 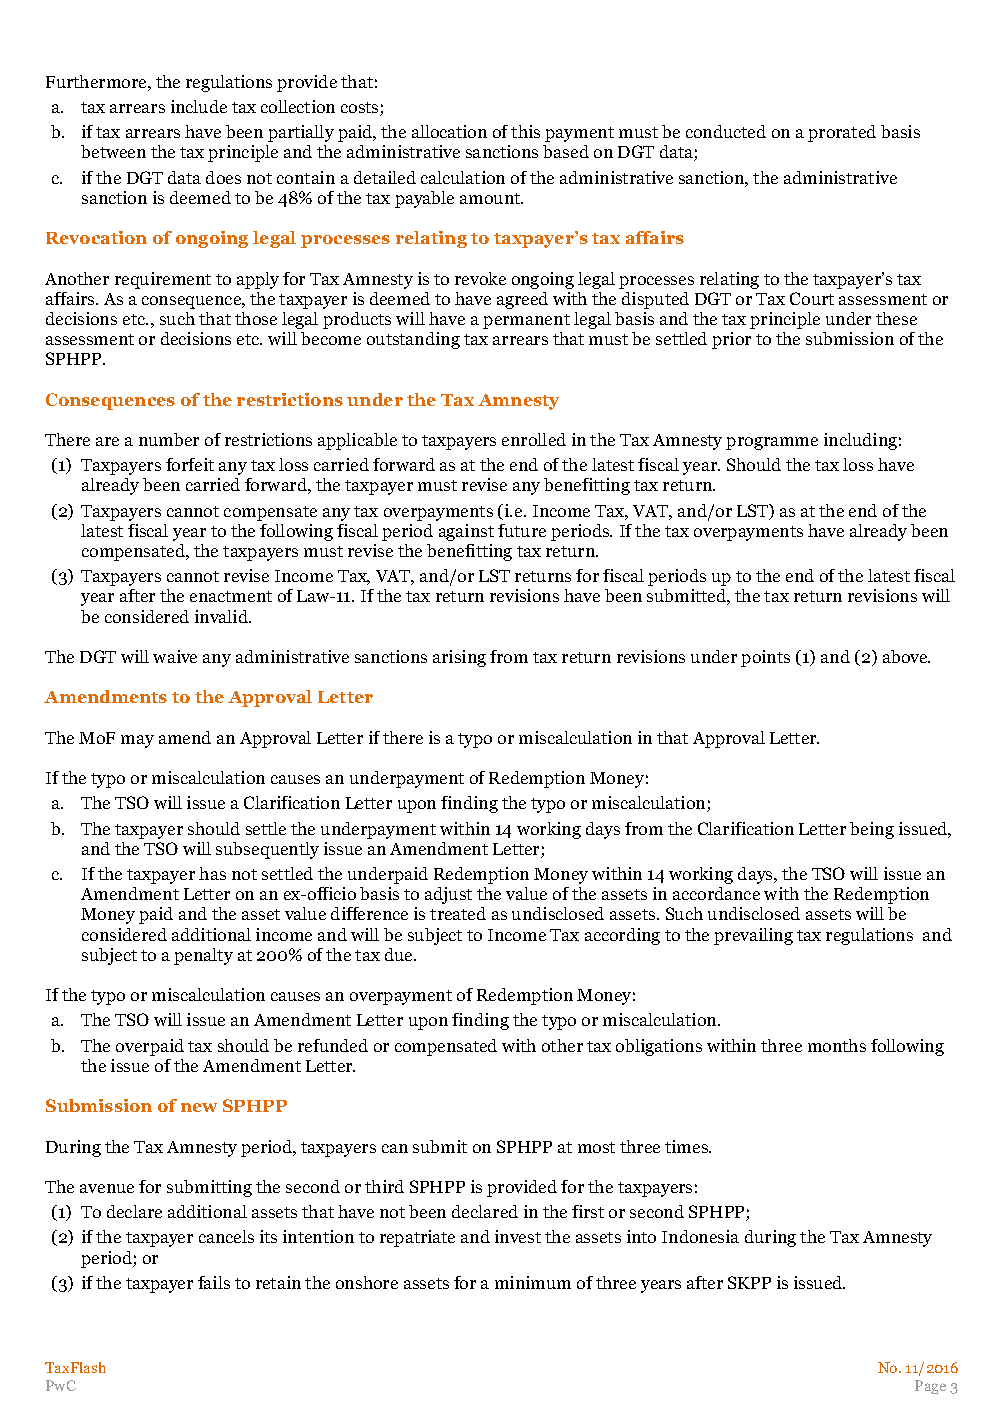 I want to click on treated, so click(x=458, y=913).
